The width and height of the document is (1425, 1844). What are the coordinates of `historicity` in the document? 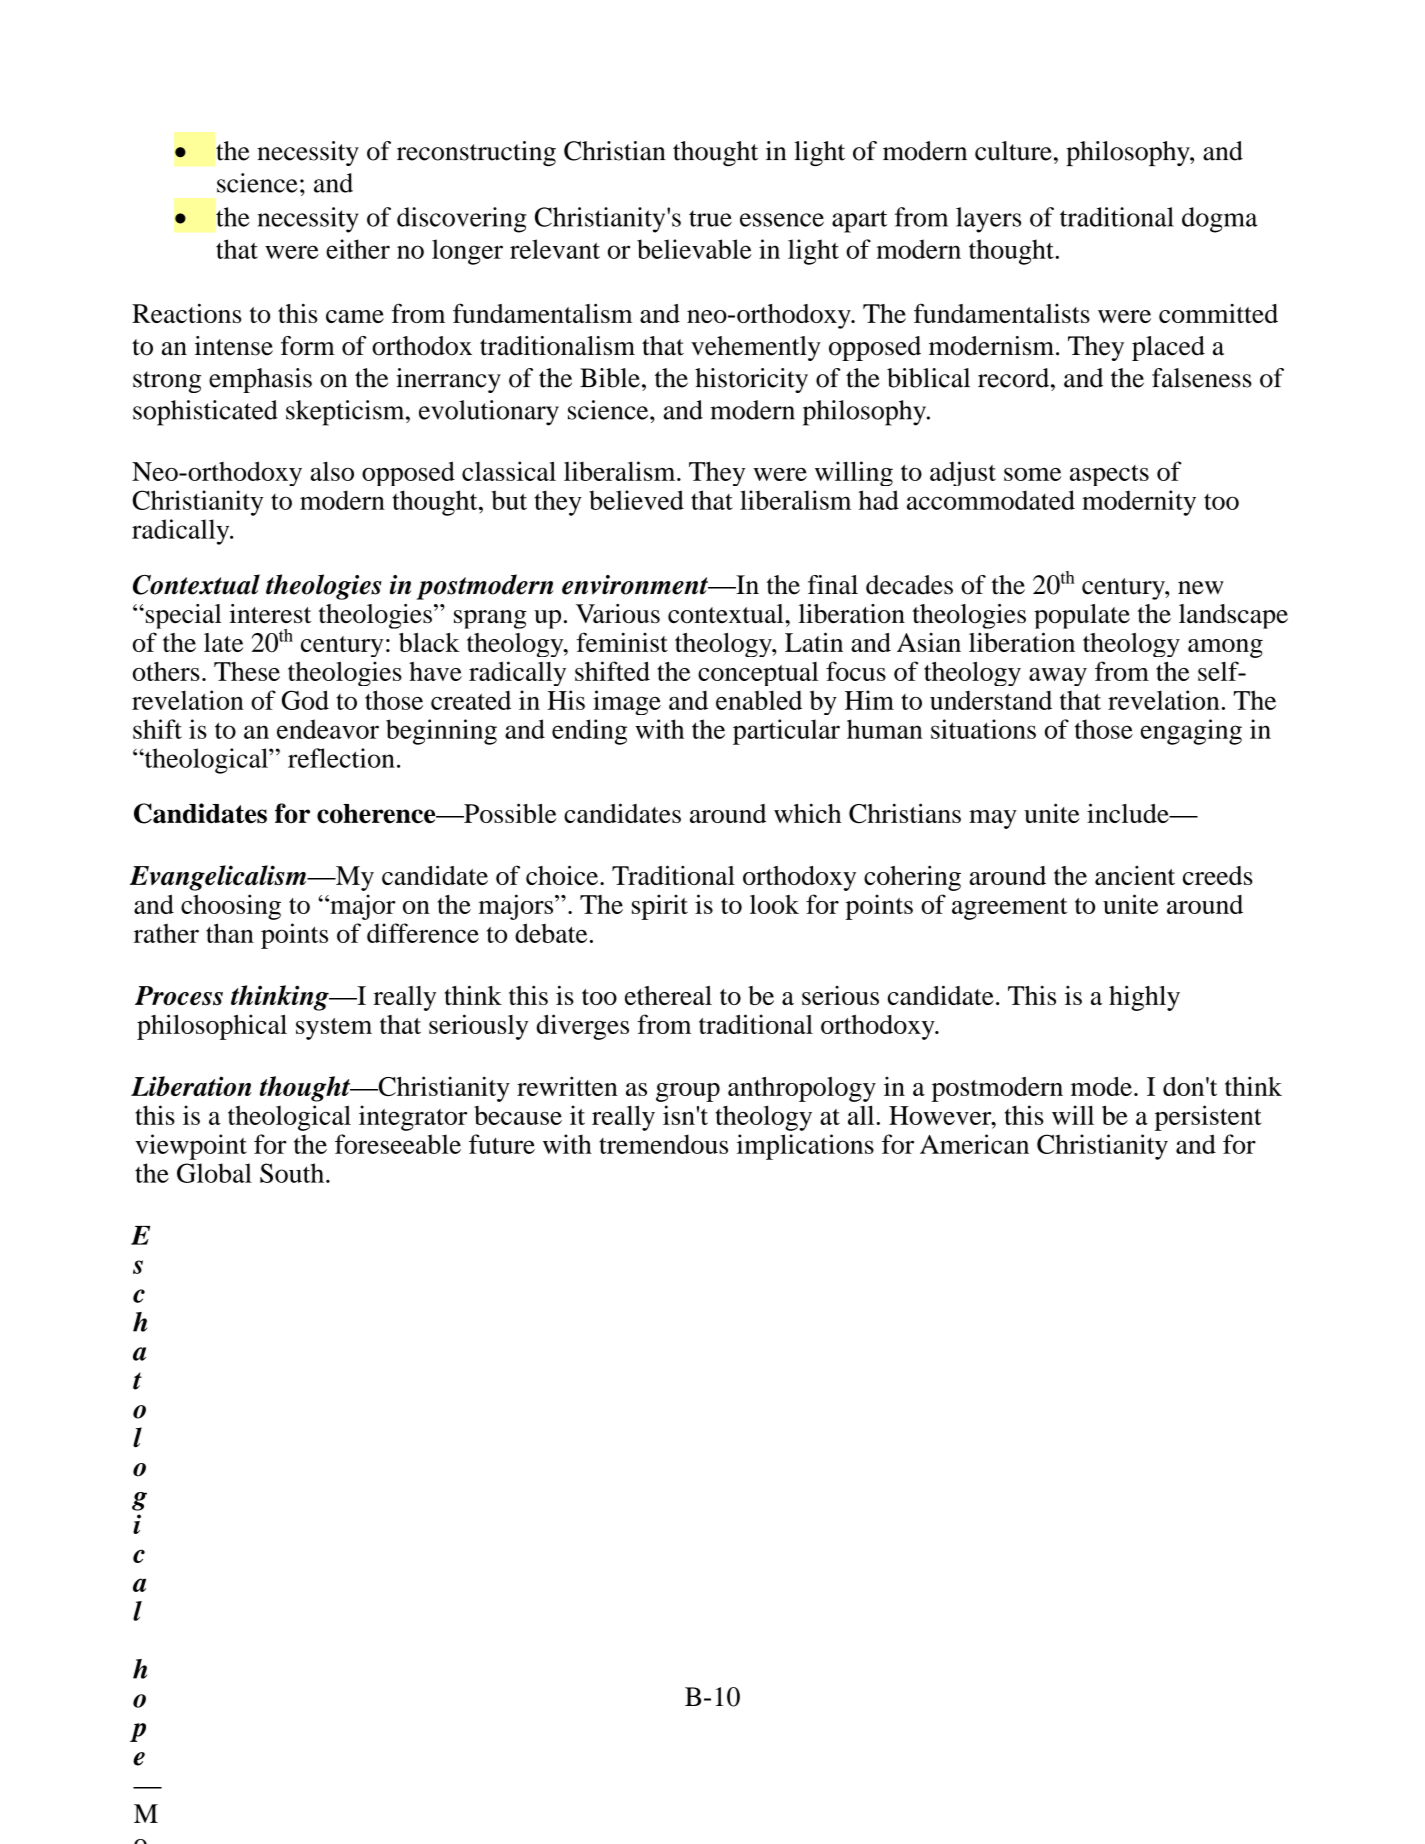 It's located at (751, 380).
